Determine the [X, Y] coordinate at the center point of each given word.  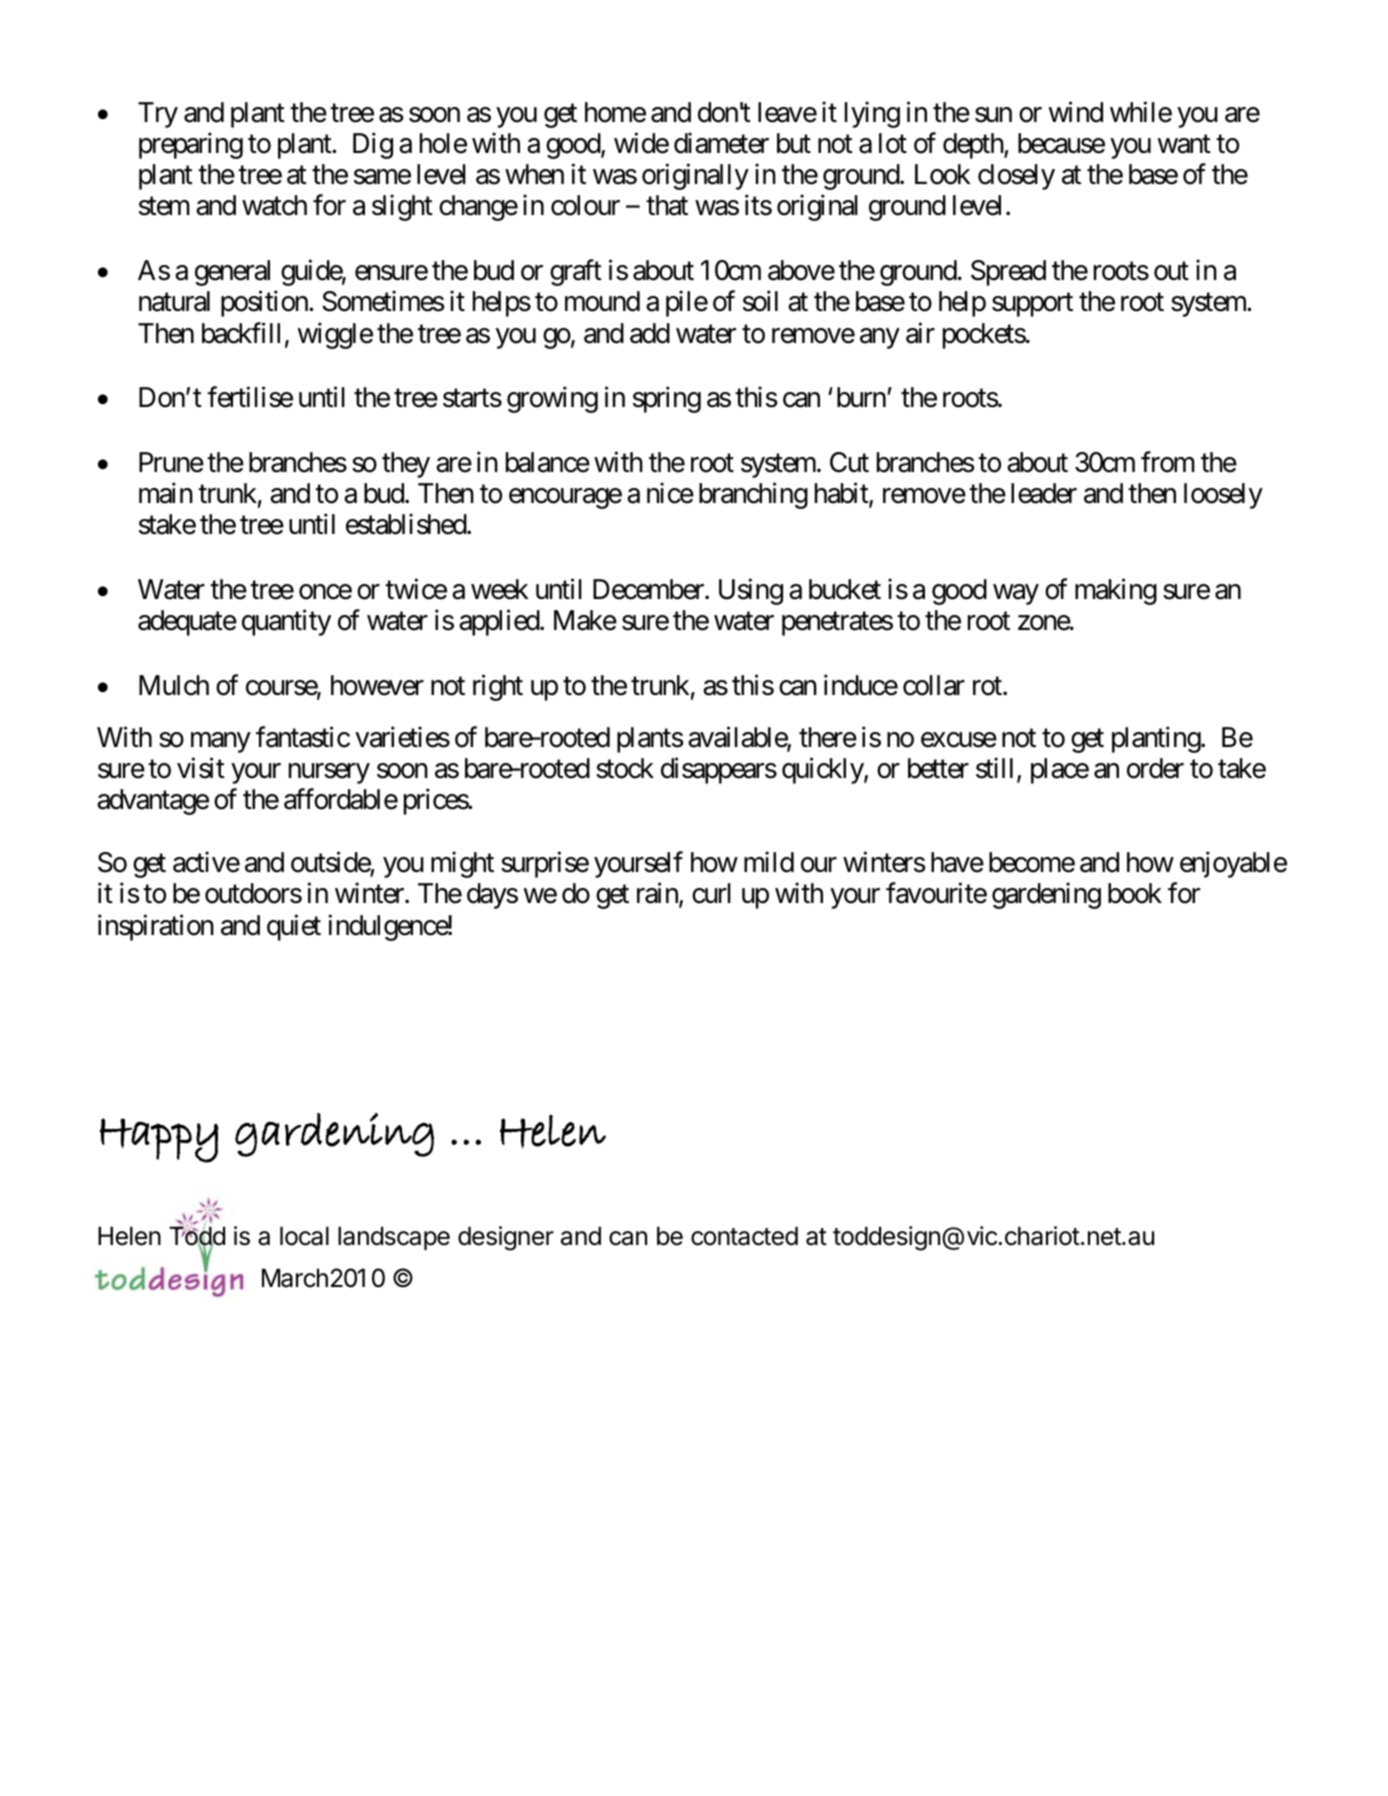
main [166, 493]
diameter [721, 143]
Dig [373, 145]
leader [1044, 493]
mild [769, 862]
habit [842, 494]
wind [1076, 112]
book [1135, 893]
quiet [294, 927]
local [304, 1236]
